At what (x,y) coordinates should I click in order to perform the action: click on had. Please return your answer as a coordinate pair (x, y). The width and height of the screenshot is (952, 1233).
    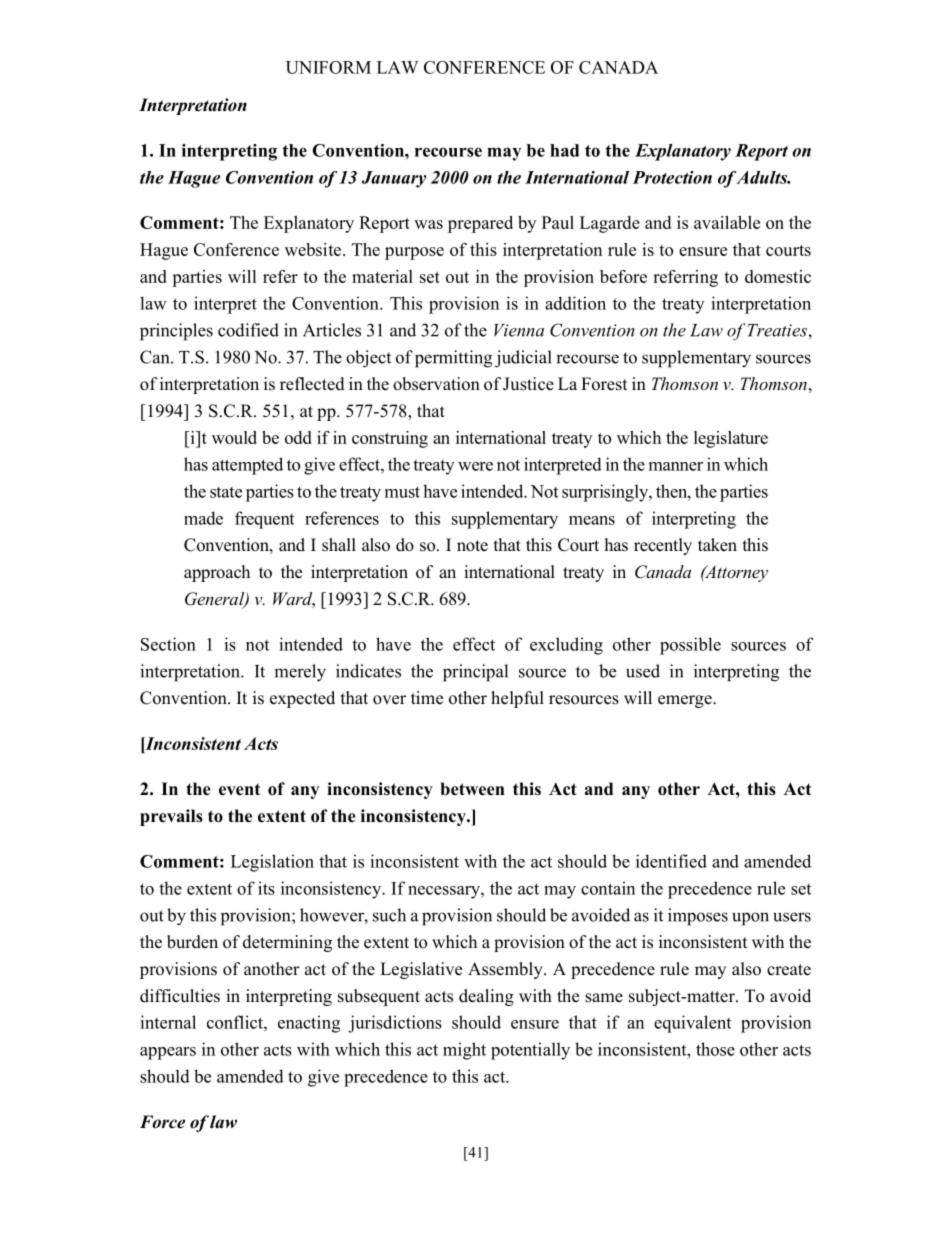
    Looking at the image, I should click on (564, 150).
